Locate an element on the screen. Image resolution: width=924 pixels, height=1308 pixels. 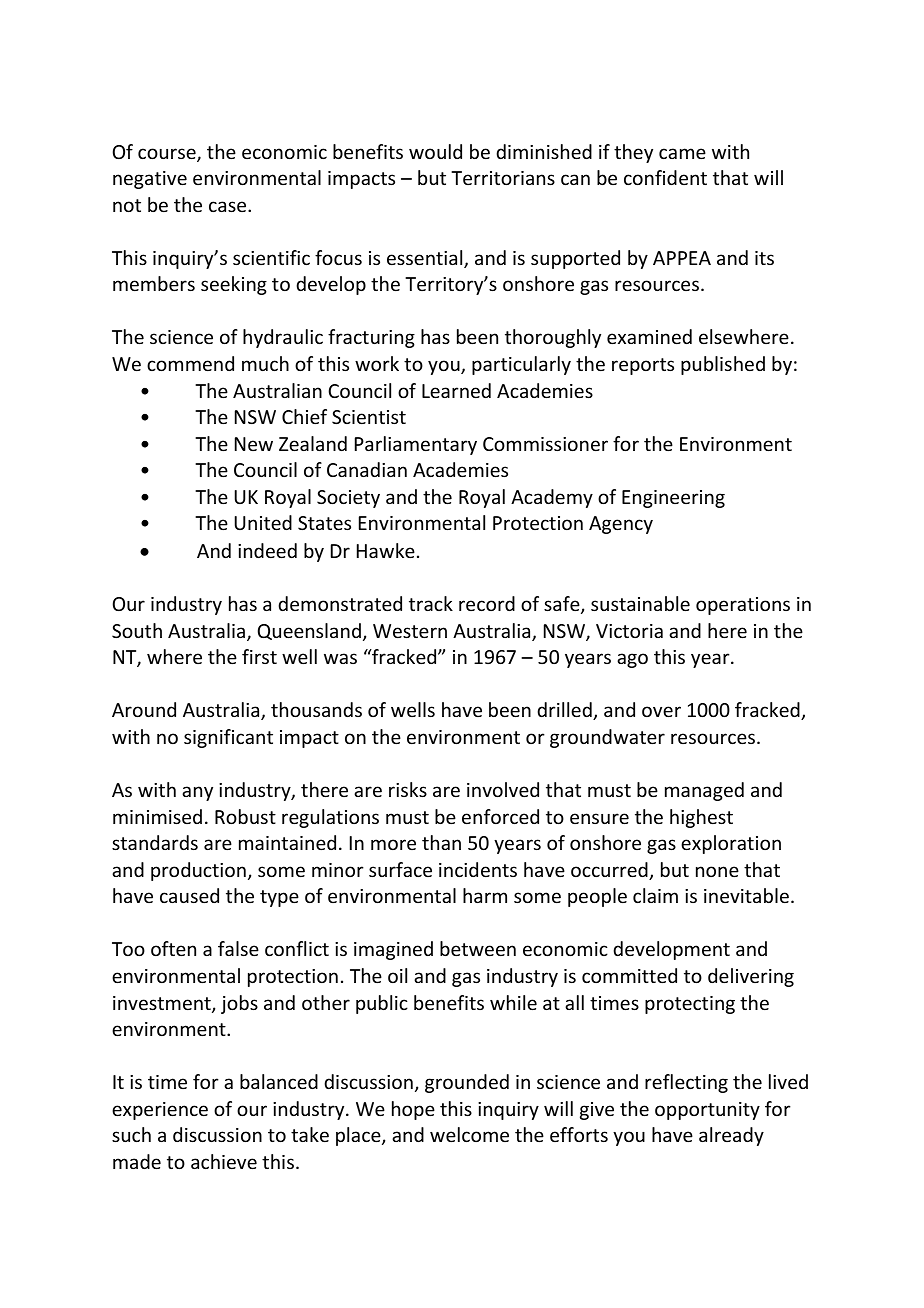
welcome is located at coordinates (469, 1134).
